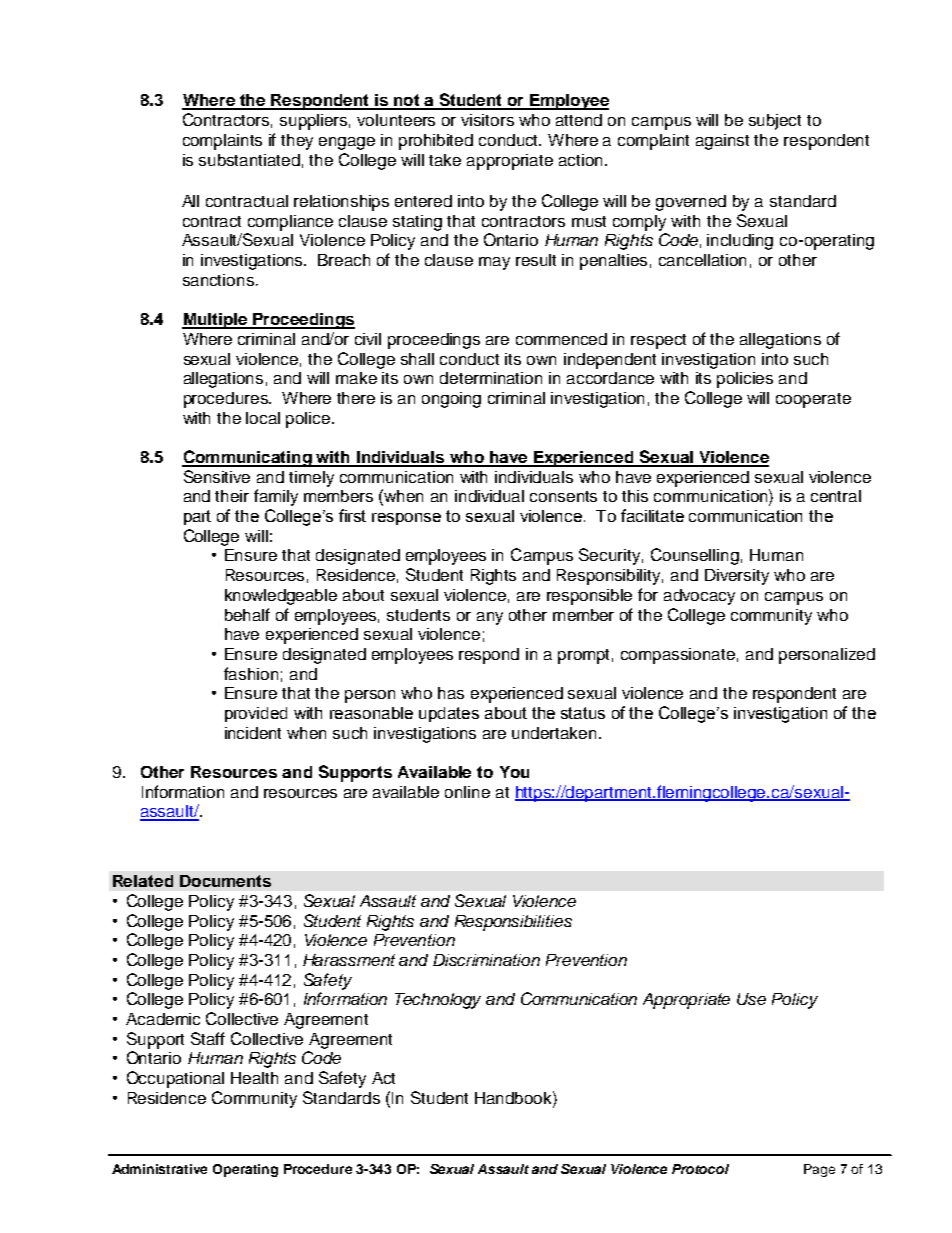 This screenshot has width=952, height=1233. I want to click on behalf, so click(247, 614).
